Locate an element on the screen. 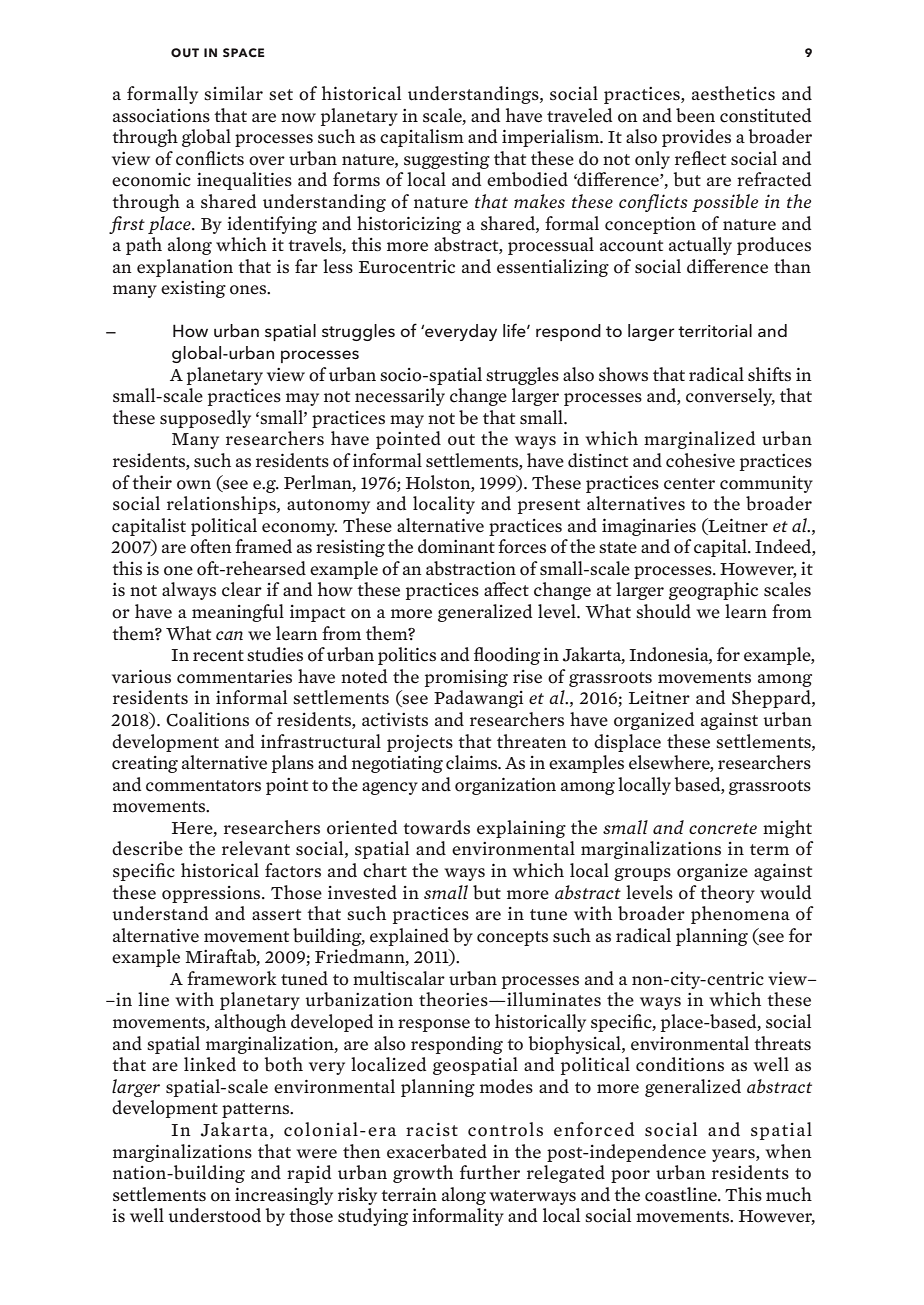  oppressions is located at coordinates (212, 894).
